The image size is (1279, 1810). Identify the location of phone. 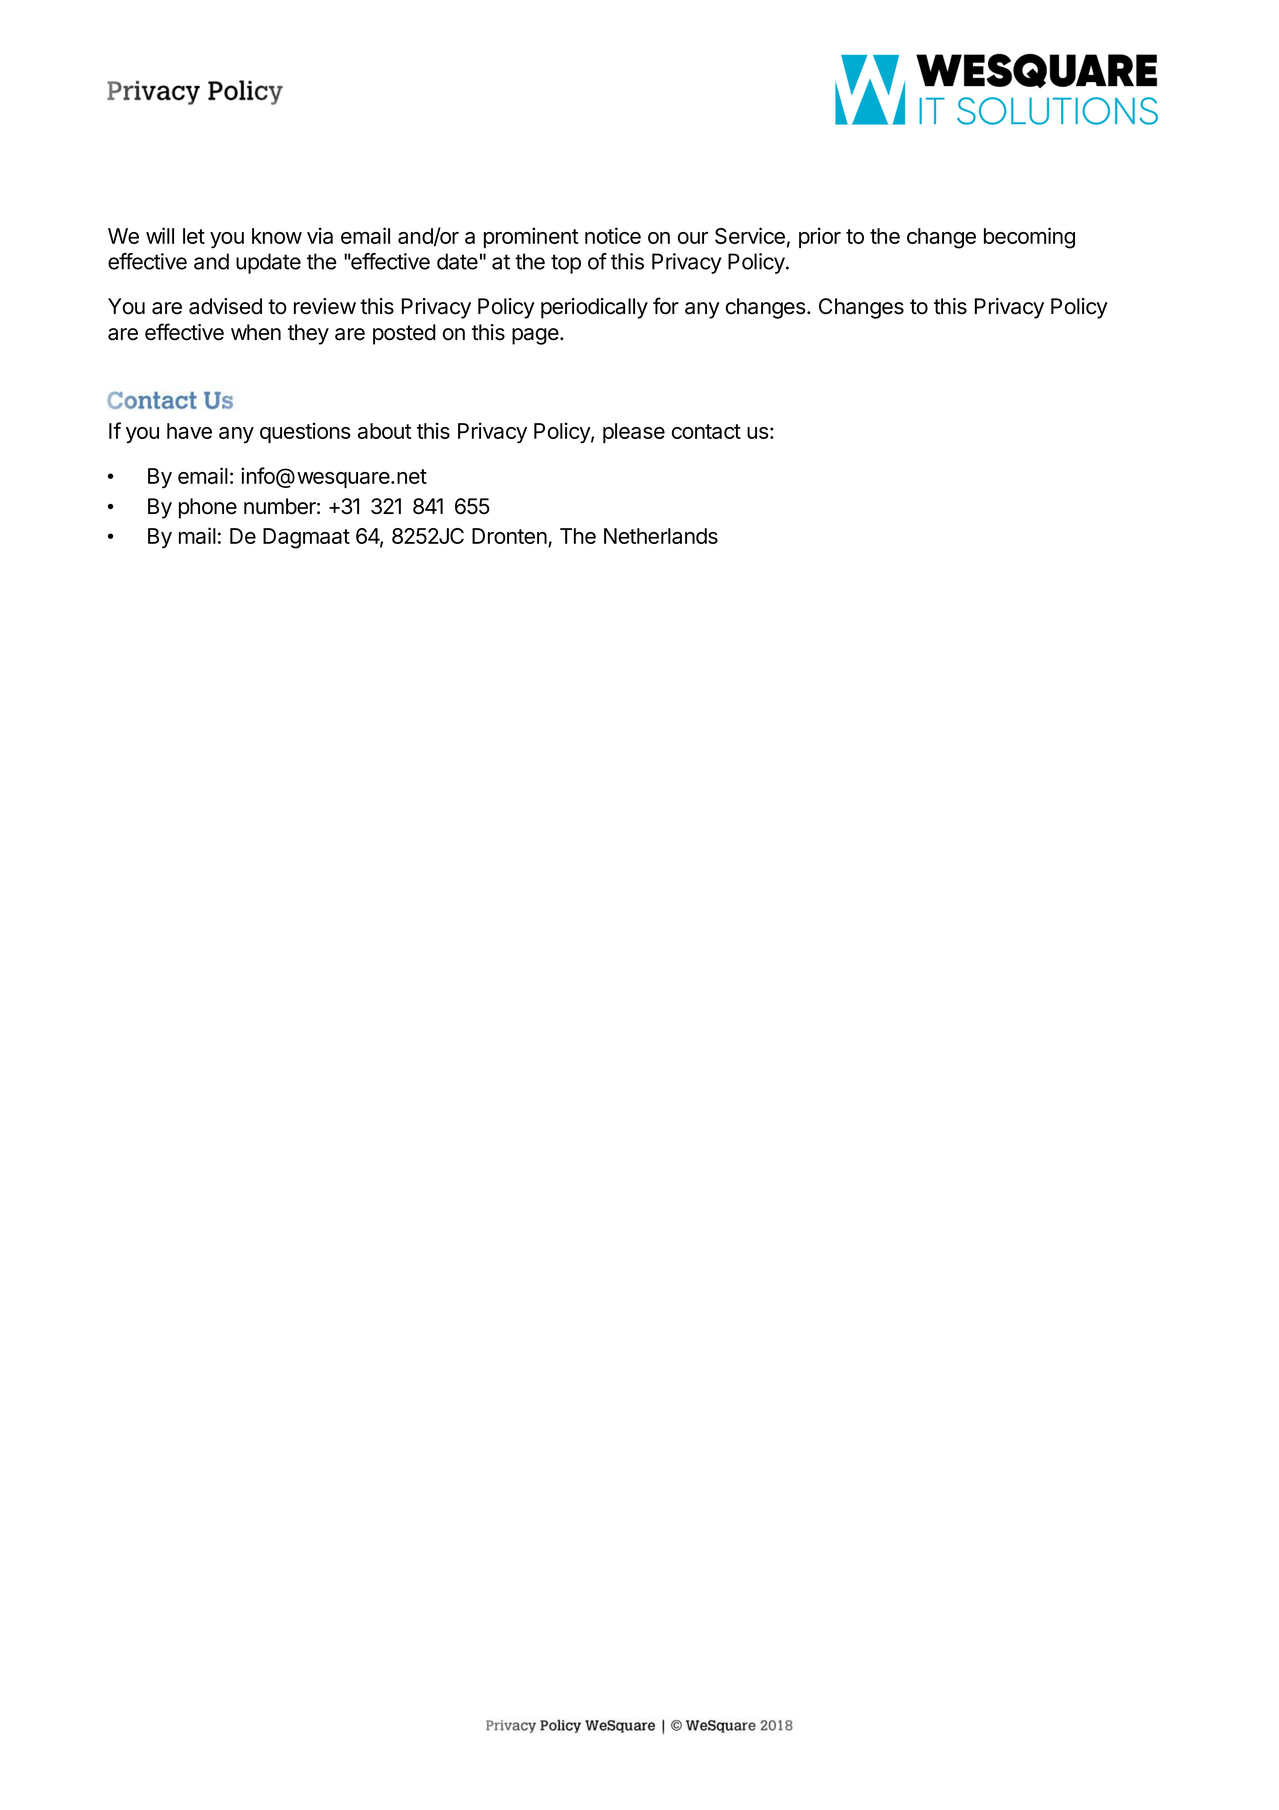
(208, 508).
